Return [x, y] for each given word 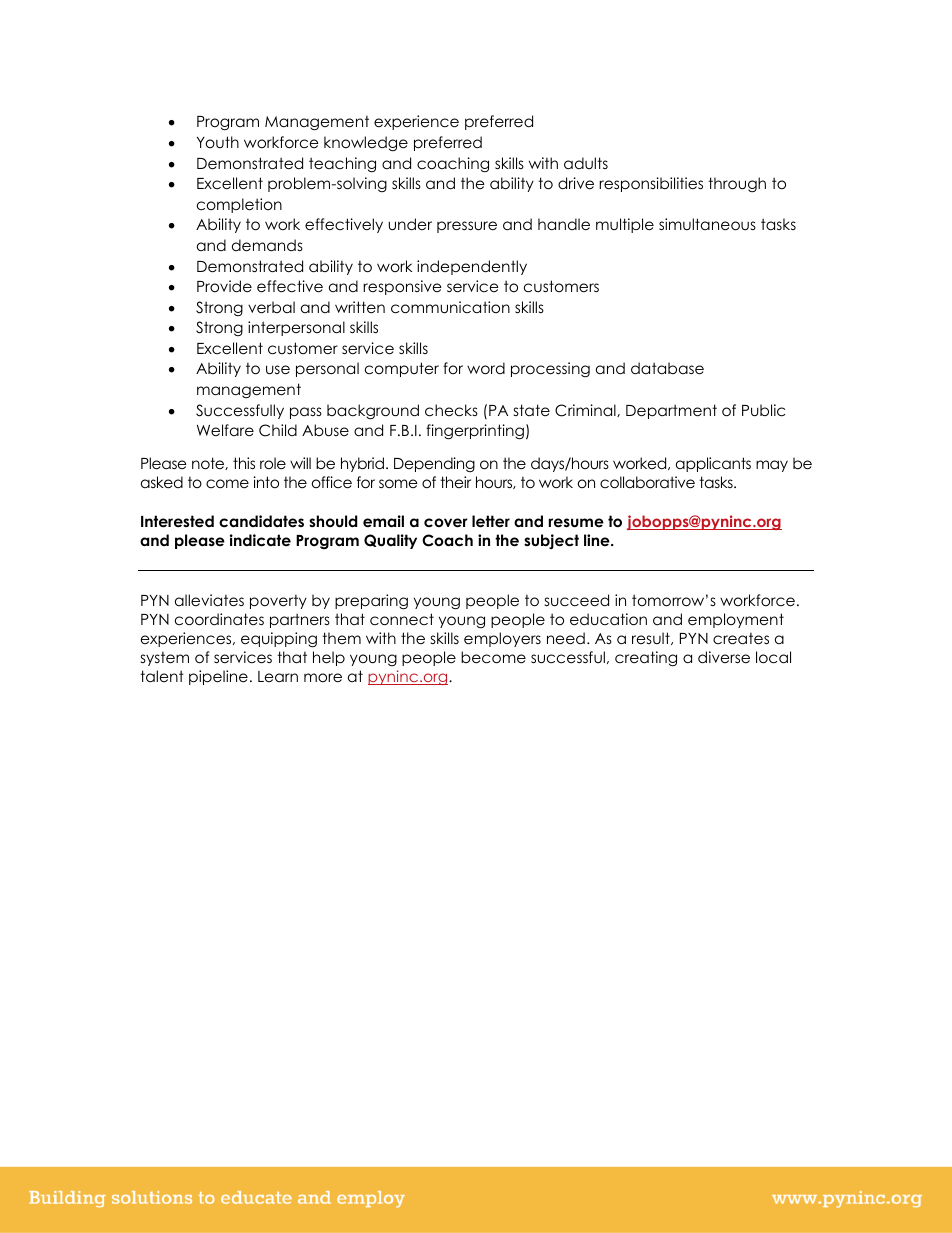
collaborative [647, 482]
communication [450, 307]
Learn [278, 676]
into [266, 482]
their [455, 482]
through [737, 185]
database [667, 368]
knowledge [366, 144]
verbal [271, 307]
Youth [218, 142]
